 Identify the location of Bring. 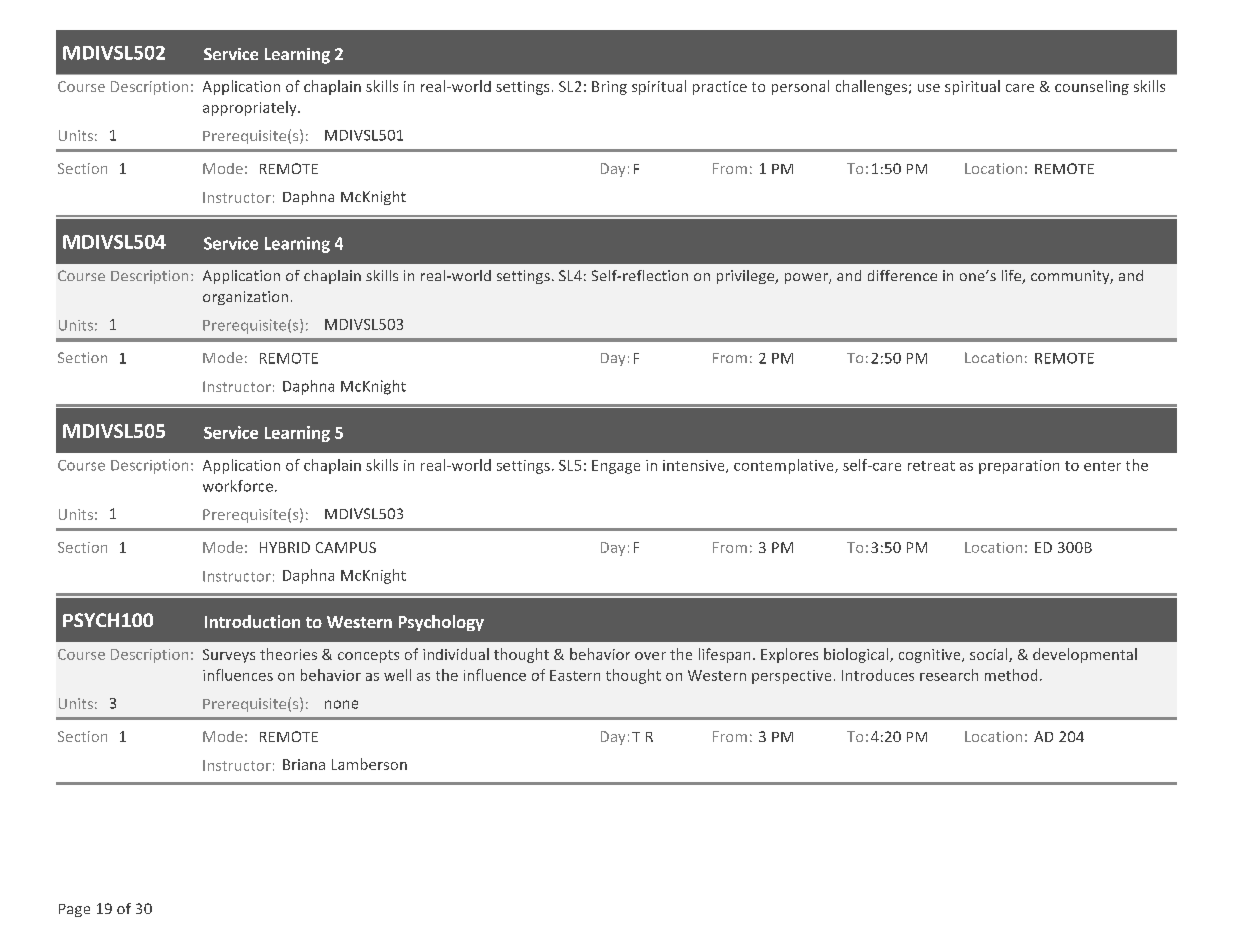
(609, 88).
